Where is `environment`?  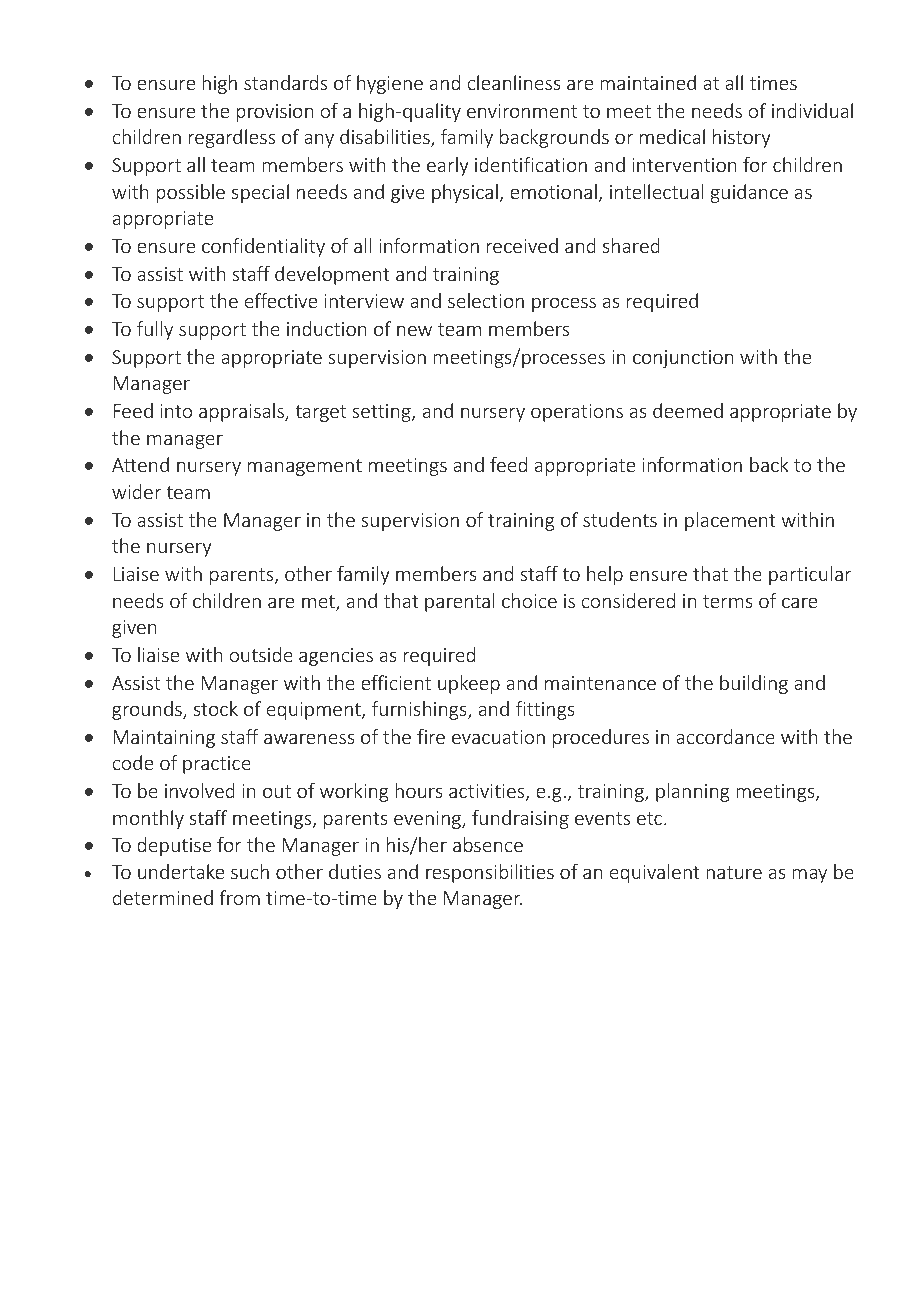
environment is located at coordinates (522, 111).
